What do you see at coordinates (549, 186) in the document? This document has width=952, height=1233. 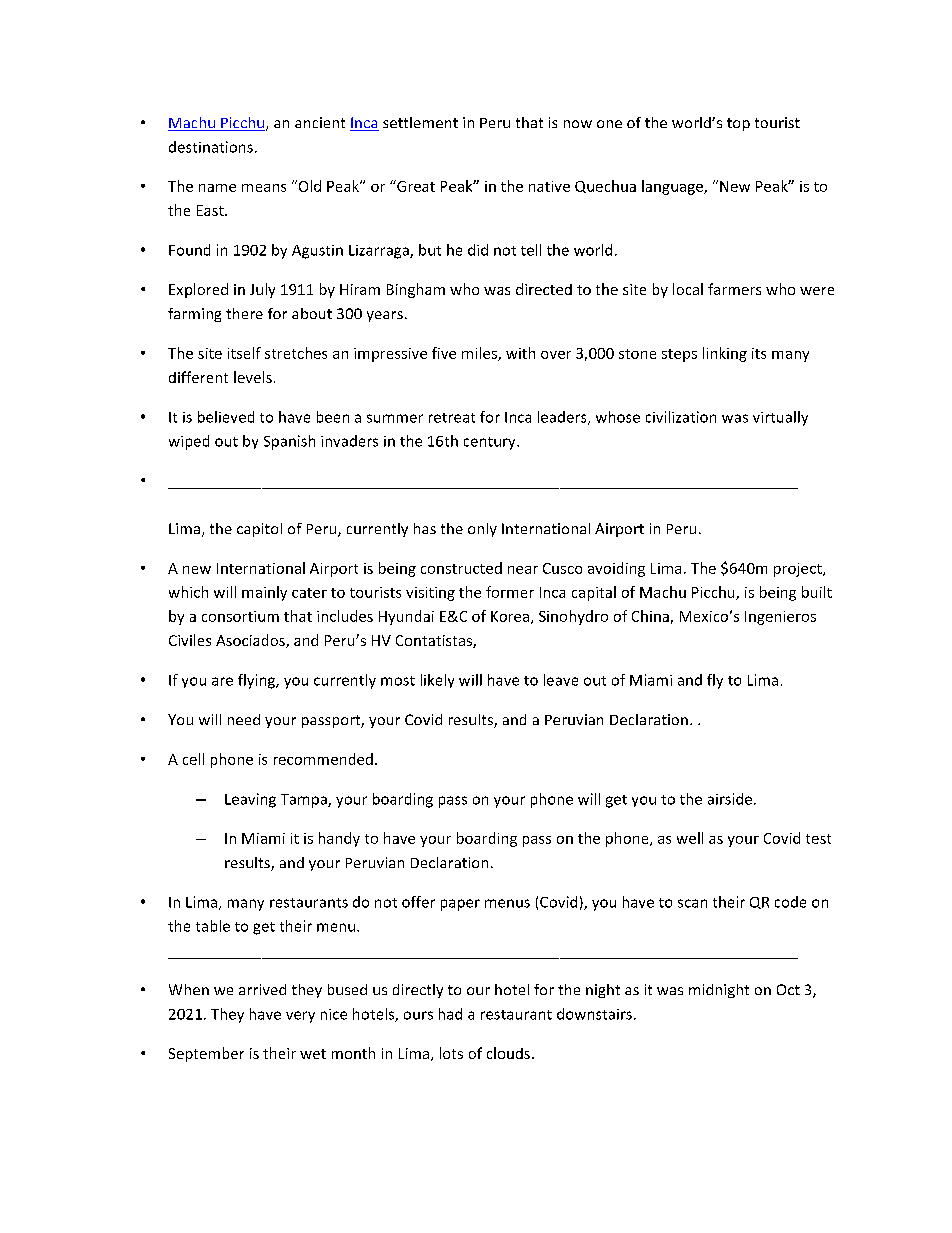 I see `native` at bounding box center [549, 186].
